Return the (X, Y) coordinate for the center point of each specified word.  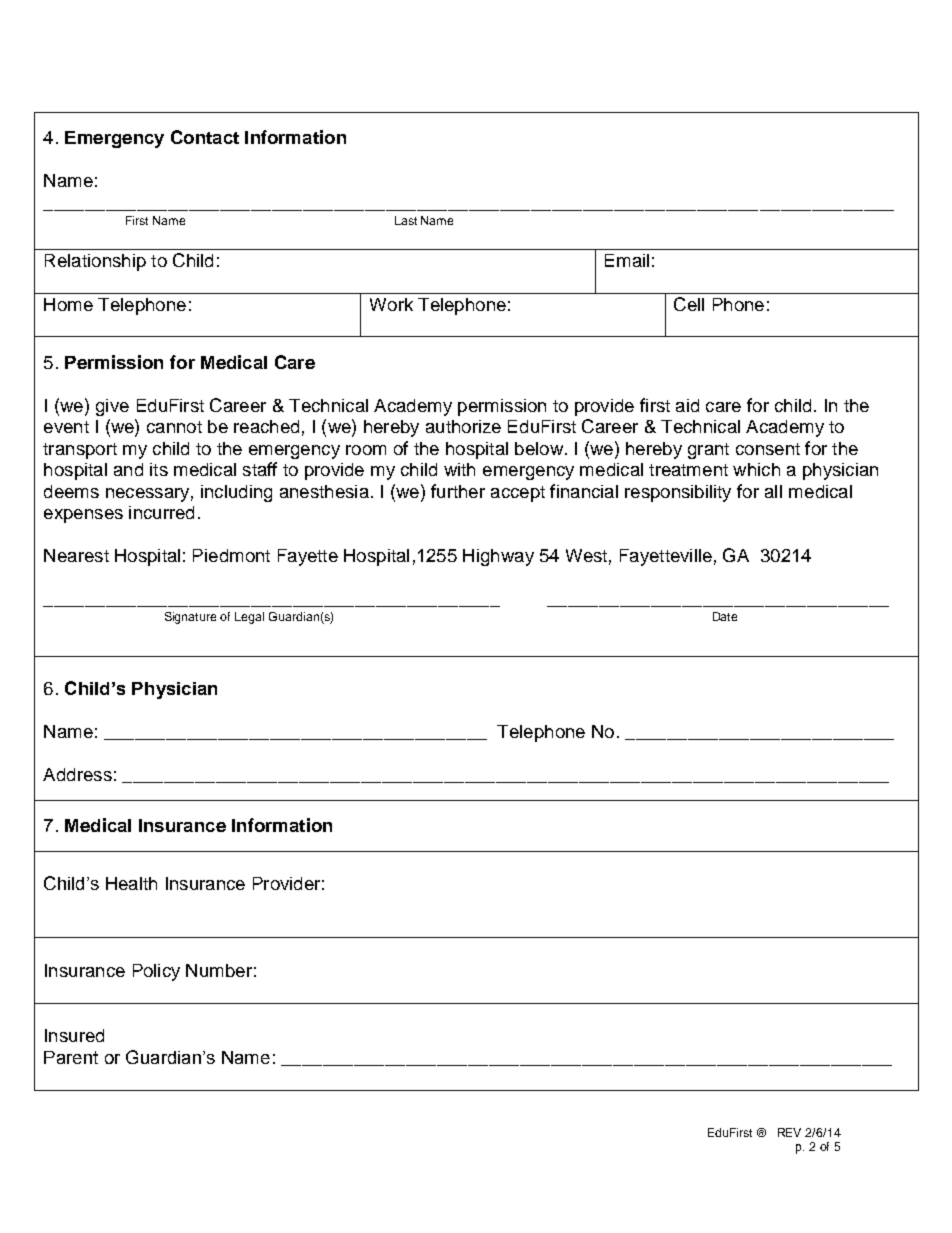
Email (627, 260)
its (159, 469)
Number (219, 970)
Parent (71, 1057)
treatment (688, 470)
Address (77, 774)
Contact (205, 137)
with (459, 469)
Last (406, 220)
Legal (249, 618)
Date (725, 616)
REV (789, 1132)
